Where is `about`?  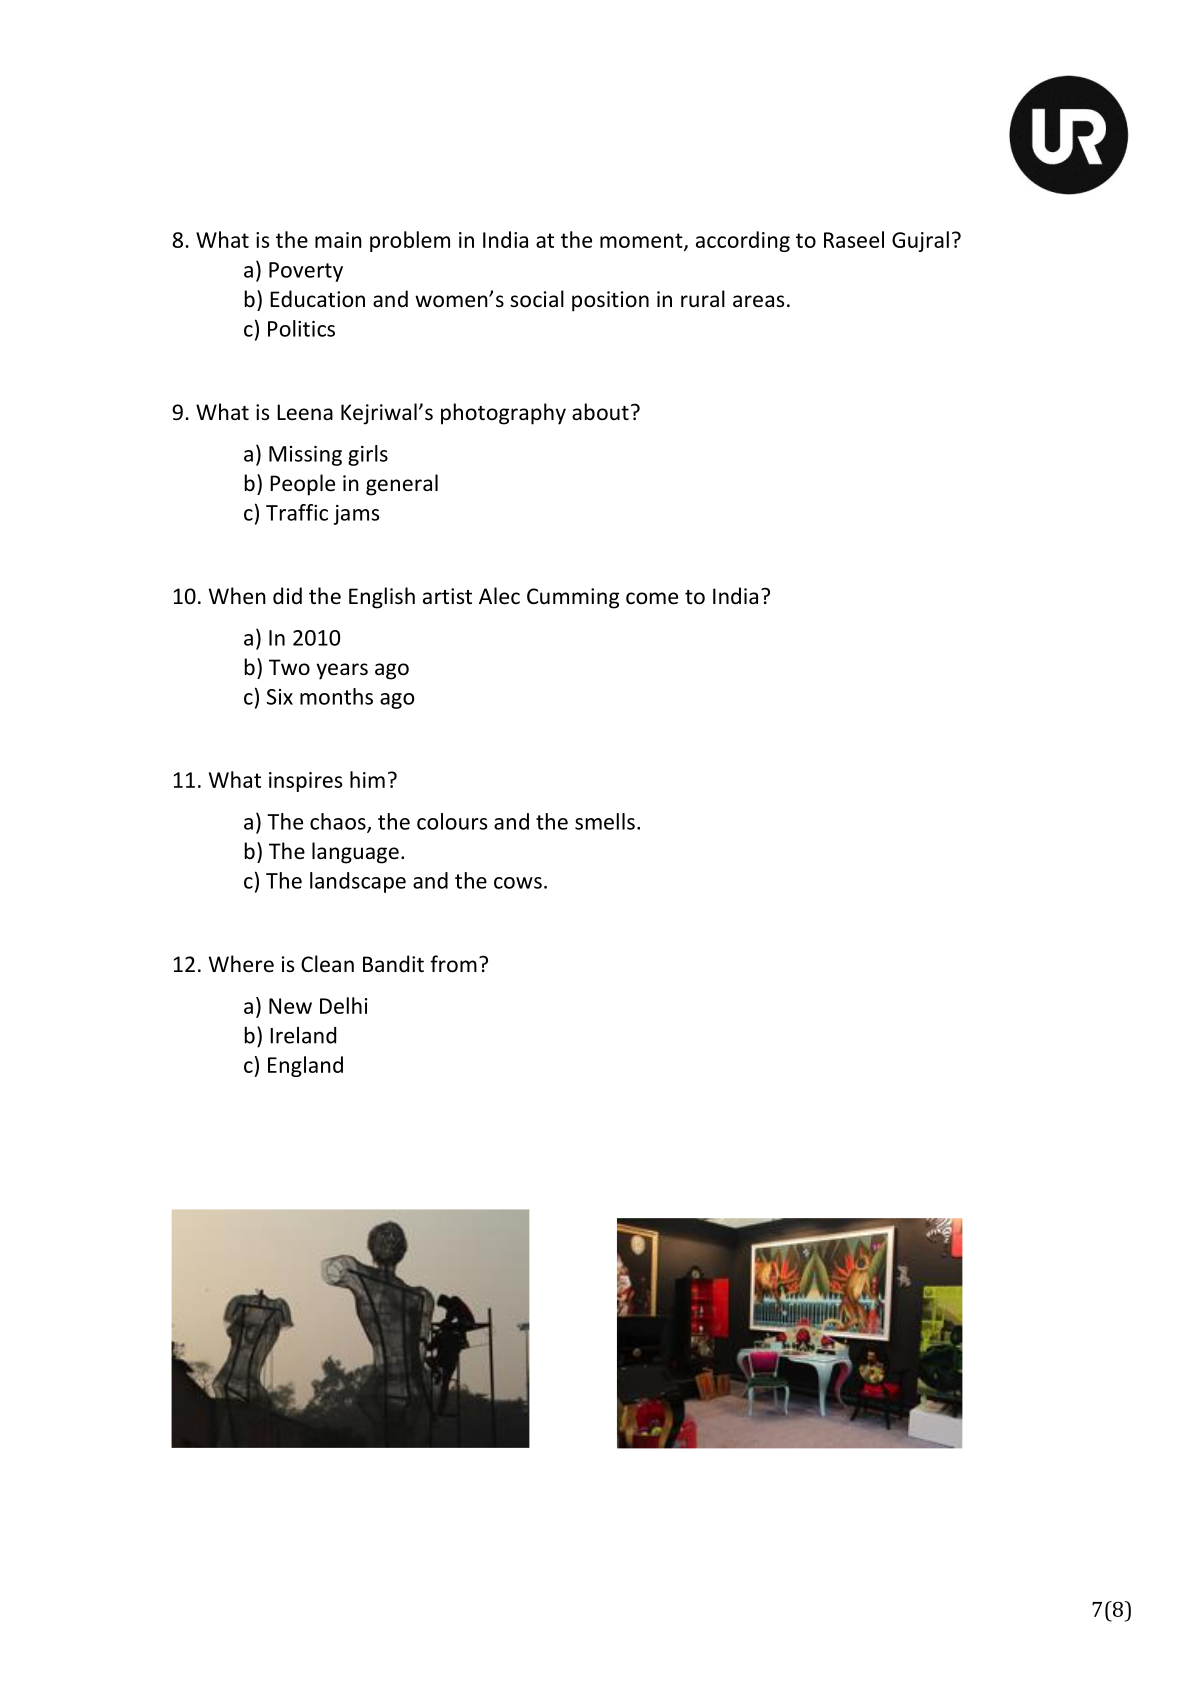 about is located at coordinates (600, 412).
